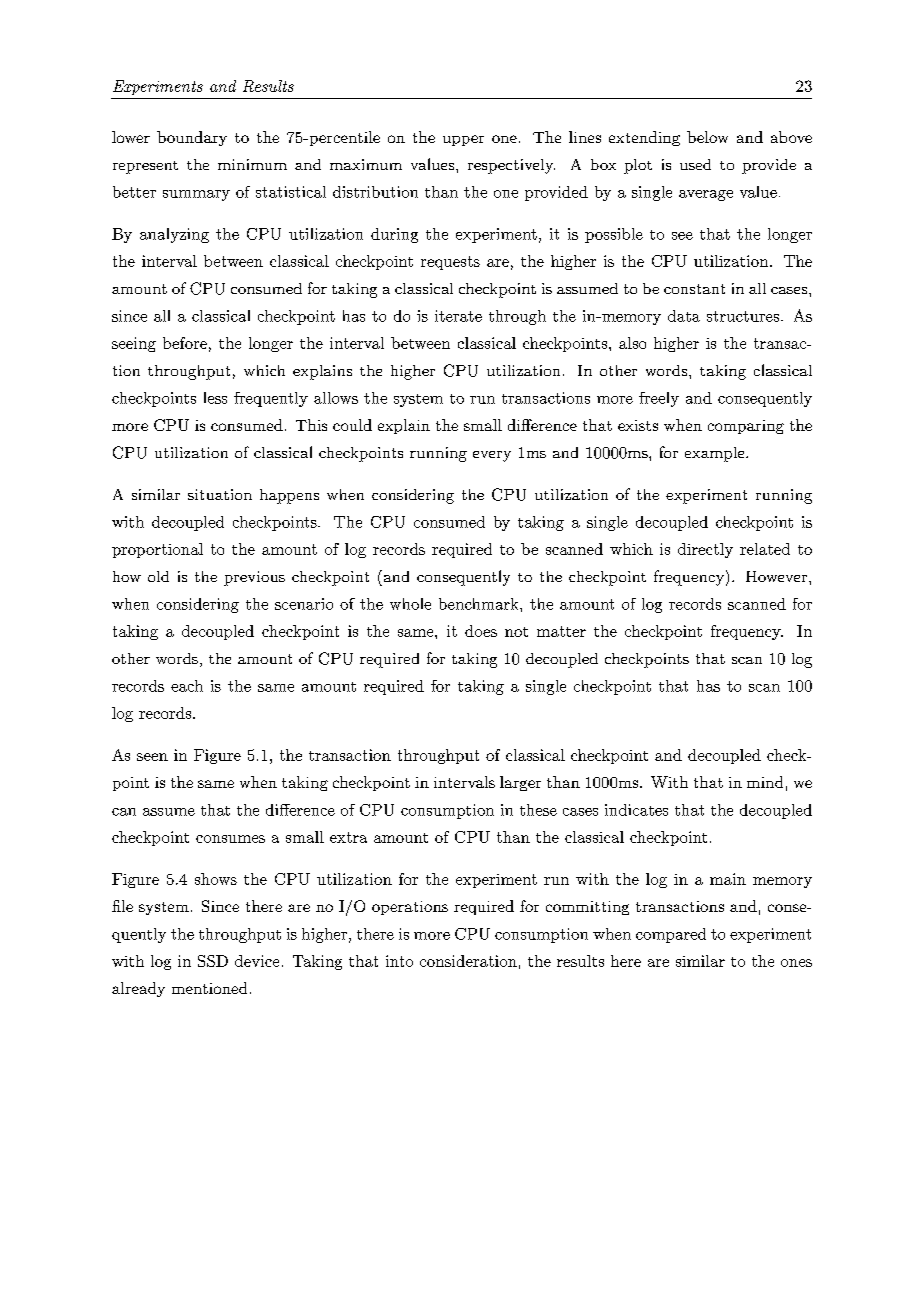 This screenshot has height=1308, width=924. I want to click on boundary, so click(192, 138).
